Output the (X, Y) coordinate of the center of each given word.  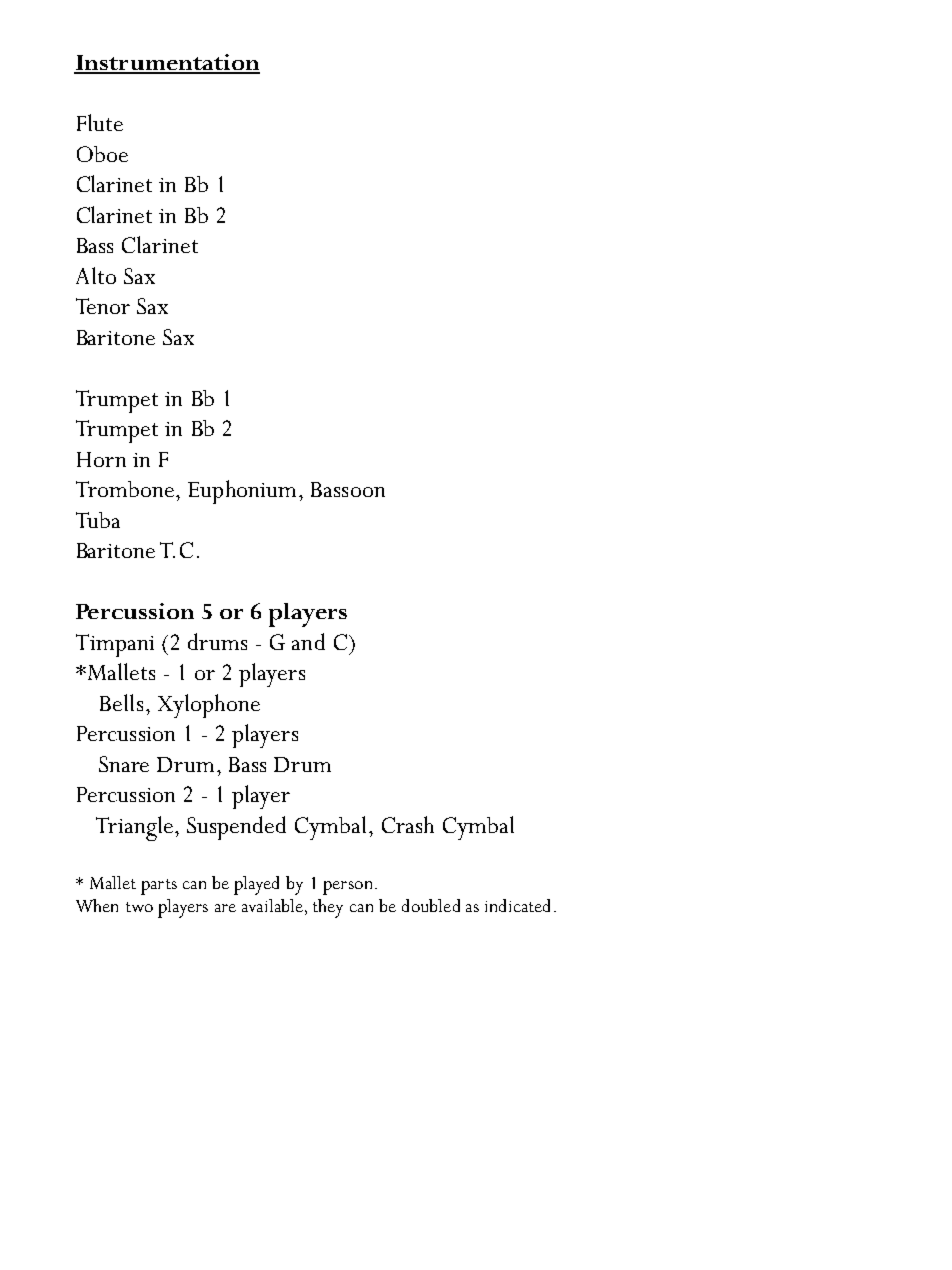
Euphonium (242, 492)
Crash (408, 824)
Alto (96, 275)
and (308, 641)
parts (159, 887)
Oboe (102, 154)
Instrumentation (167, 63)
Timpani (115, 645)
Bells (121, 702)
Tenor (103, 306)
